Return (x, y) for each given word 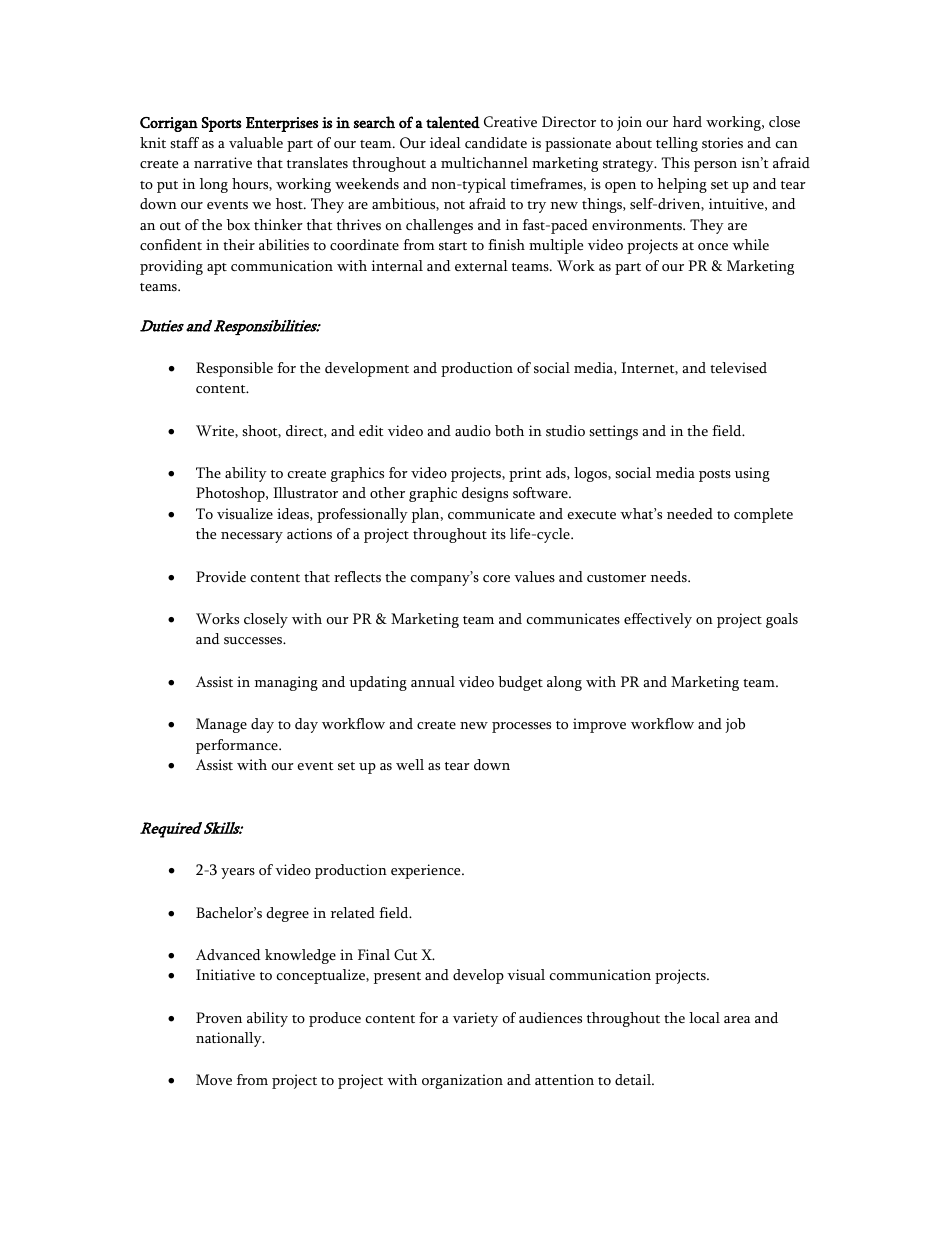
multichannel (484, 162)
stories (722, 143)
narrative (223, 162)
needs (670, 576)
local (704, 1018)
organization (462, 1081)
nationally (230, 1039)
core (496, 579)
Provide (221, 576)
